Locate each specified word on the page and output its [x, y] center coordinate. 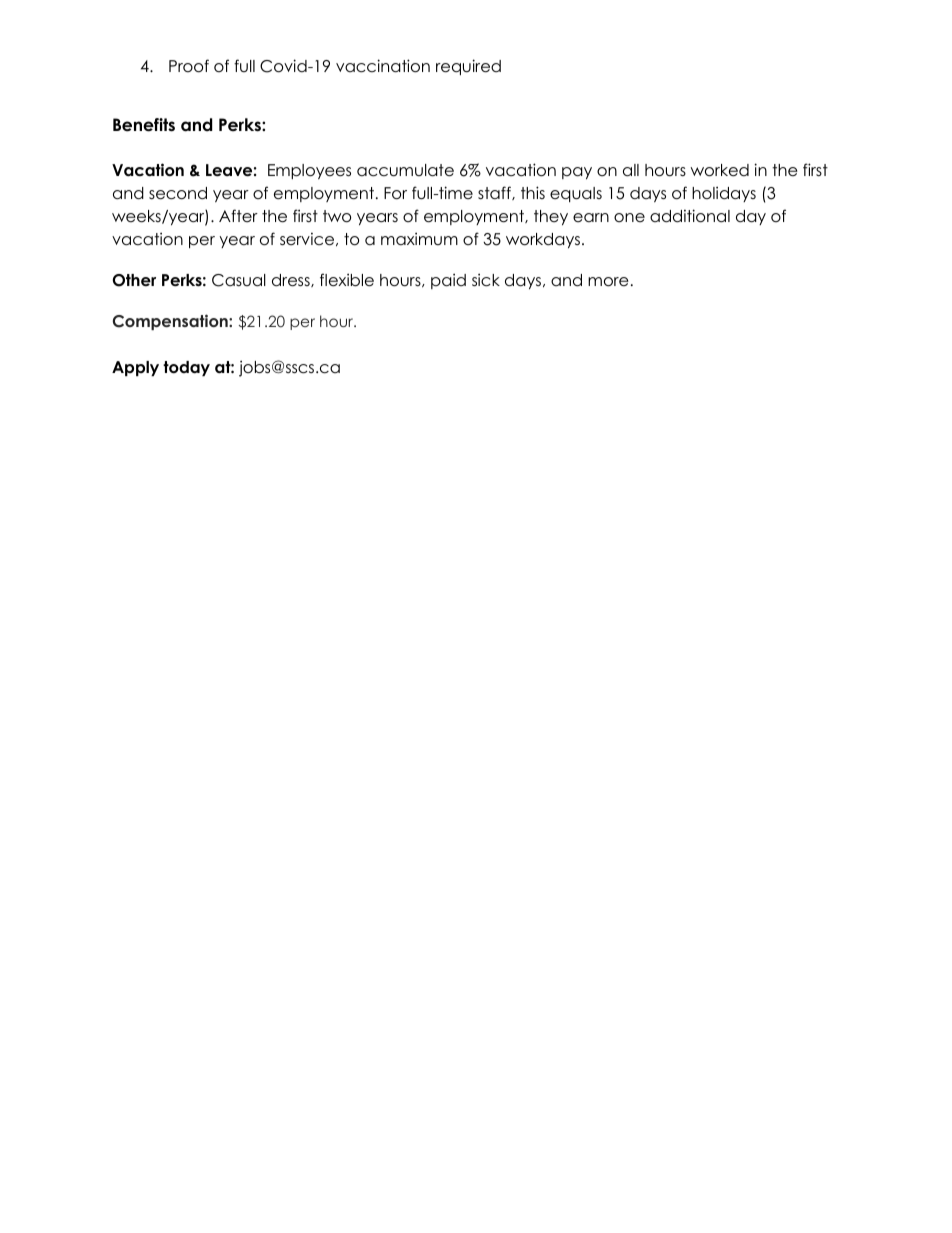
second [178, 193]
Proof [189, 66]
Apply [135, 368]
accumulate [405, 170]
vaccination [383, 66]
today [186, 368]
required [468, 67]
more [608, 282]
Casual [239, 280]
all [631, 170]
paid [448, 281]
